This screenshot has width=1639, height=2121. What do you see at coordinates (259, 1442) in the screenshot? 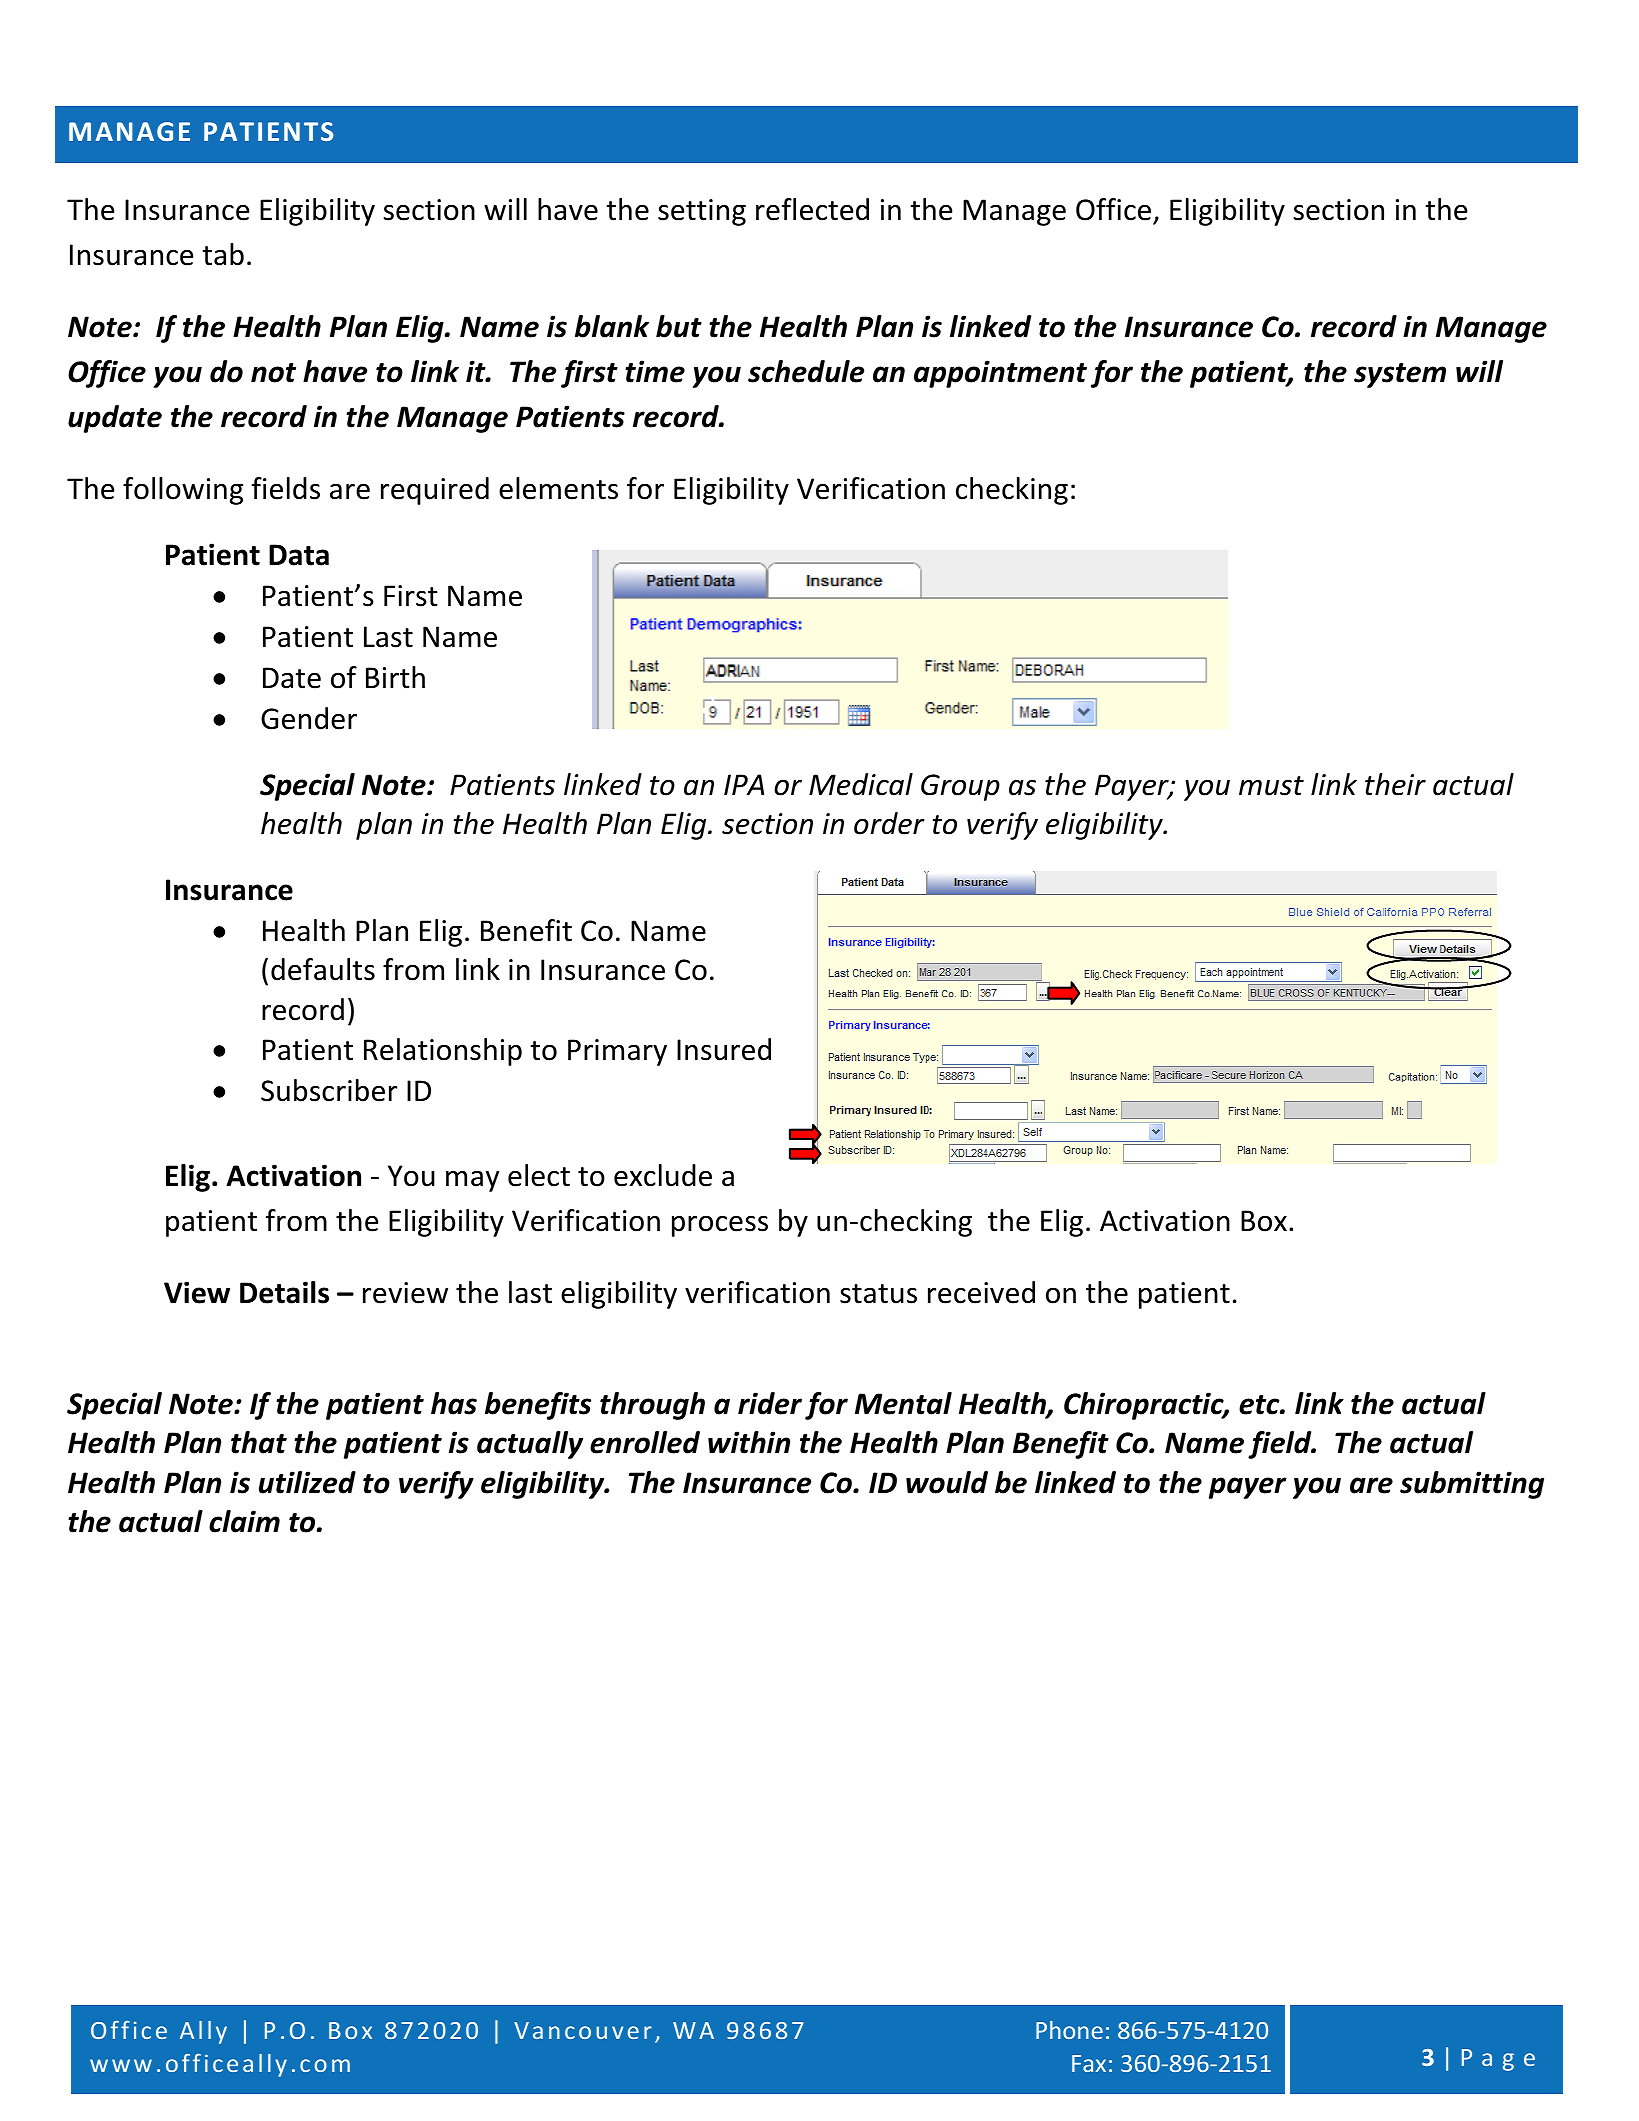
I see `that` at bounding box center [259, 1442].
